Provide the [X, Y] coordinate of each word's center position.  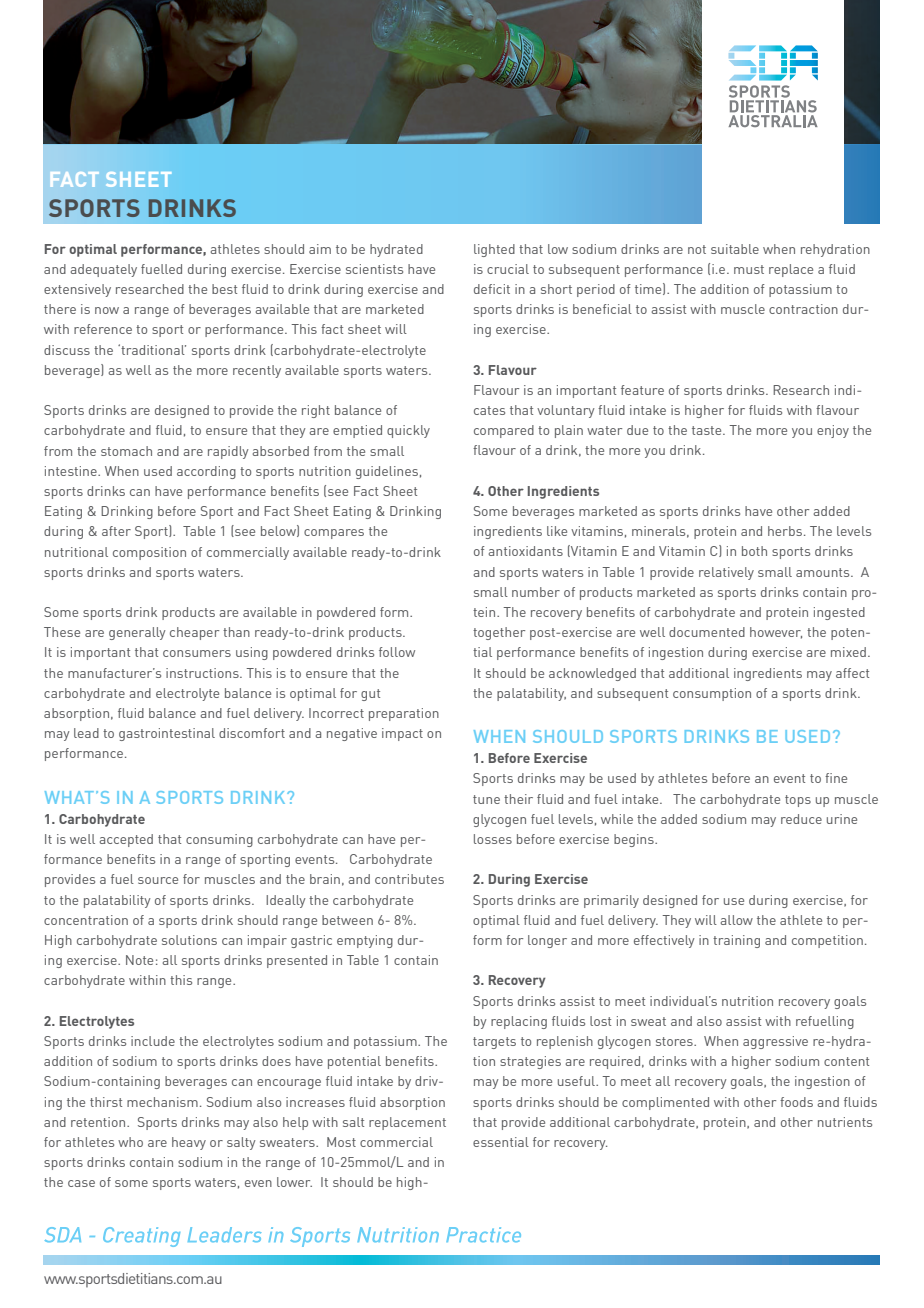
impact [402, 734]
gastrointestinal [167, 734]
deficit [492, 289]
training [736, 941]
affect [852, 673]
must [749, 269]
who [130, 1142]
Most [341, 1142]
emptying [365, 941]
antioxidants [525, 551]
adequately [103, 270]
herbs [785, 531]
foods [796, 1102]
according [206, 472]
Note [139, 960]
